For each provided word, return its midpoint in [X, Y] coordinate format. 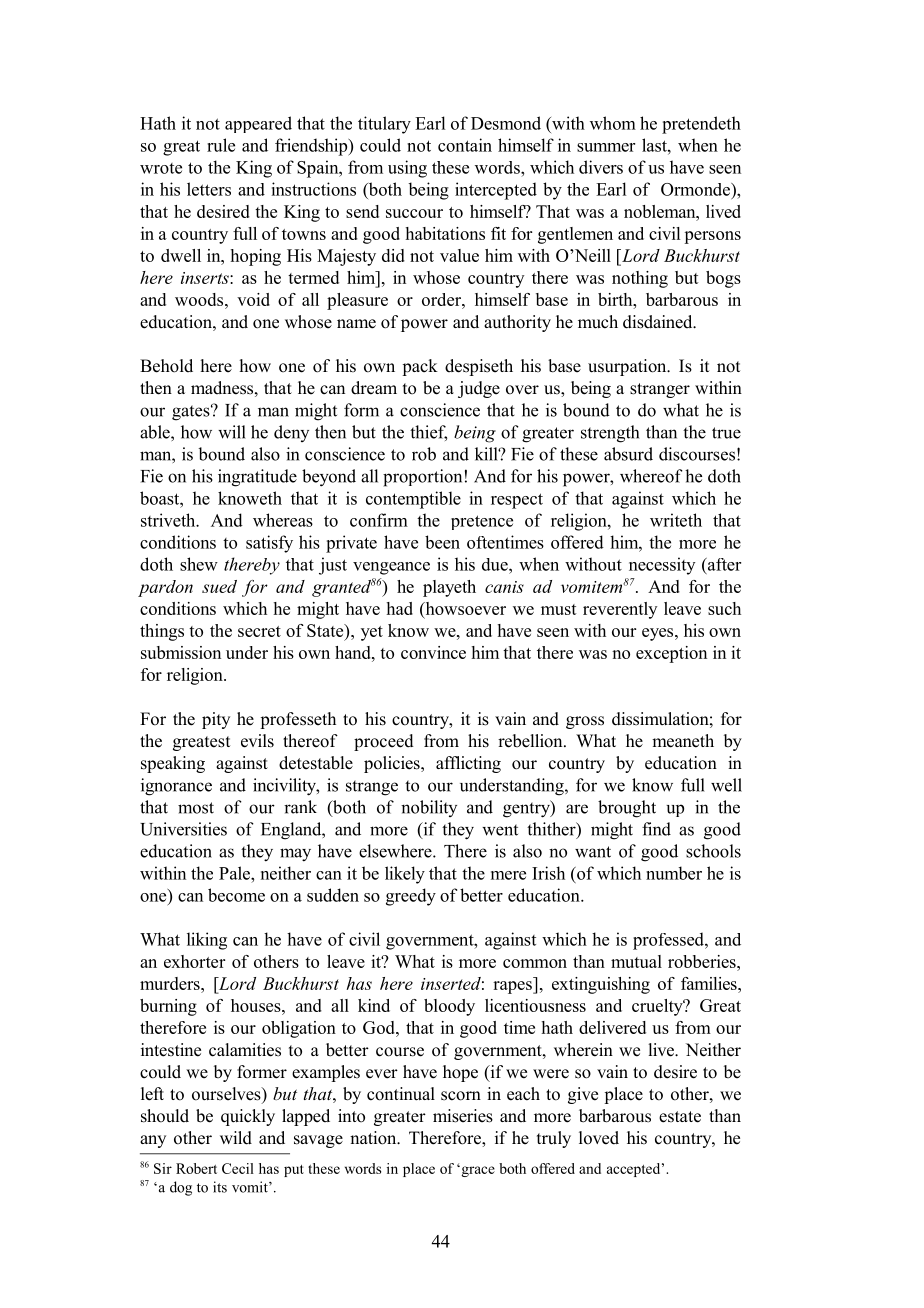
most [196, 808]
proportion [422, 478]
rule [221, 145]
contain [465, 145]
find [656, 829]
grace [477, 1171]
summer [606, 147]
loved [599, 1138]
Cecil [238, 1168]
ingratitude [257, 478]
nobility [429, 808]
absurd [628, 454]
